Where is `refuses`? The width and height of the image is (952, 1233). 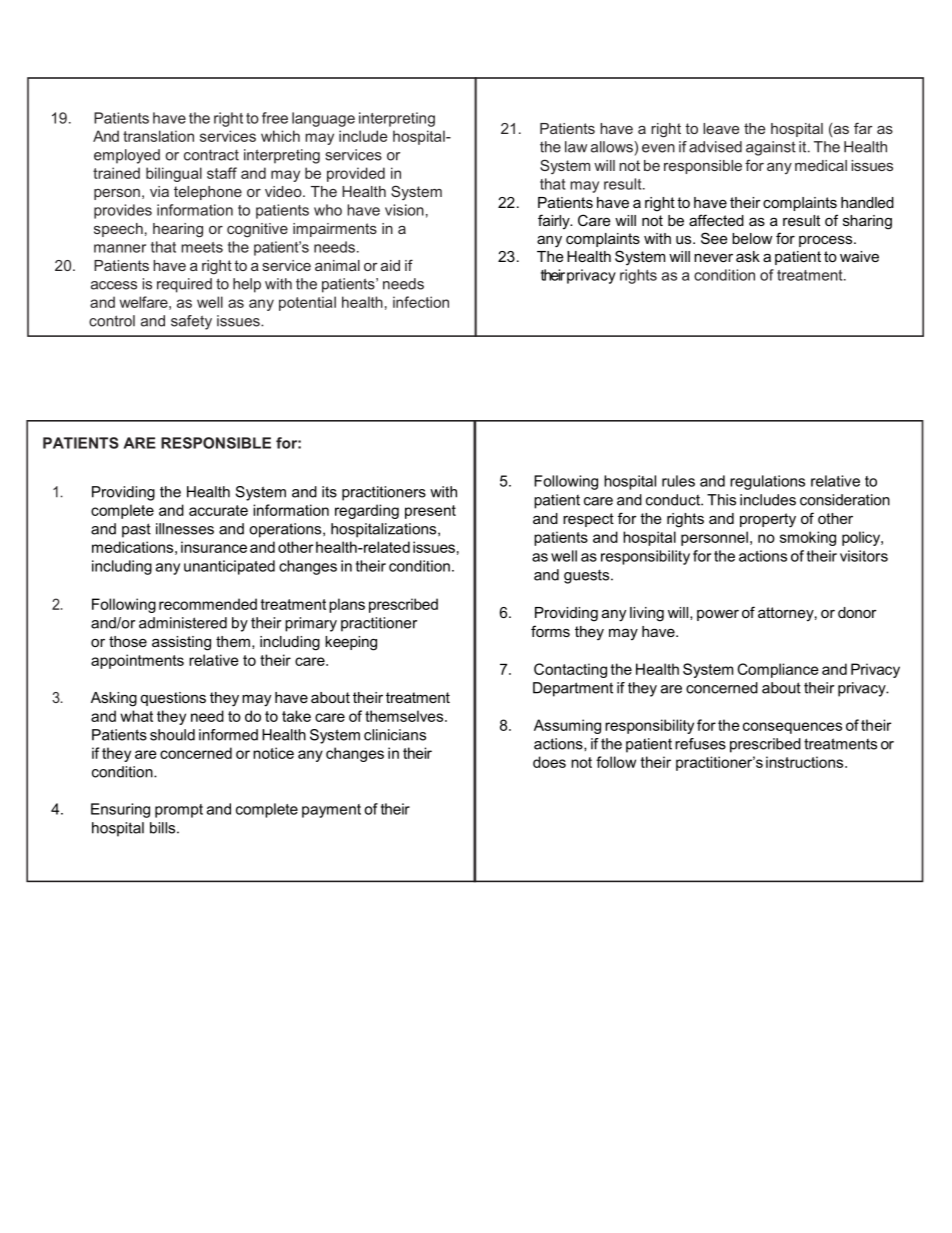 refuses is located at coordinates (700, 744).
